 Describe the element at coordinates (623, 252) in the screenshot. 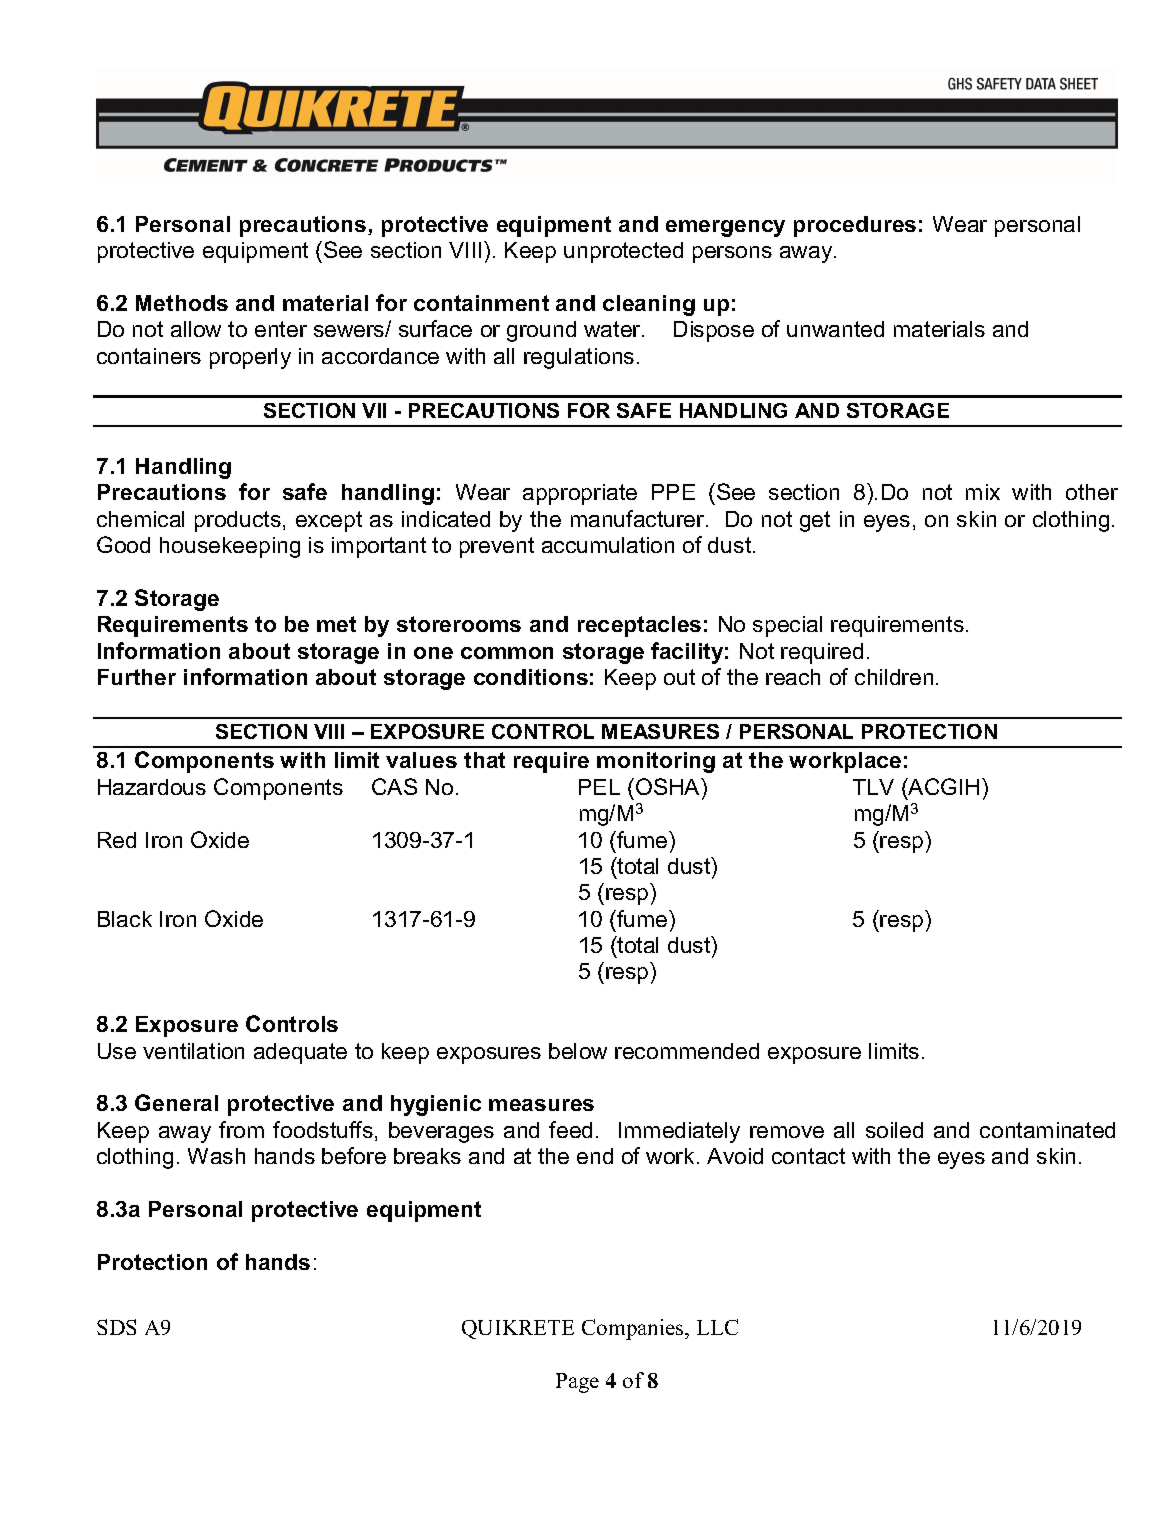

I see `unprotected` at that location.
